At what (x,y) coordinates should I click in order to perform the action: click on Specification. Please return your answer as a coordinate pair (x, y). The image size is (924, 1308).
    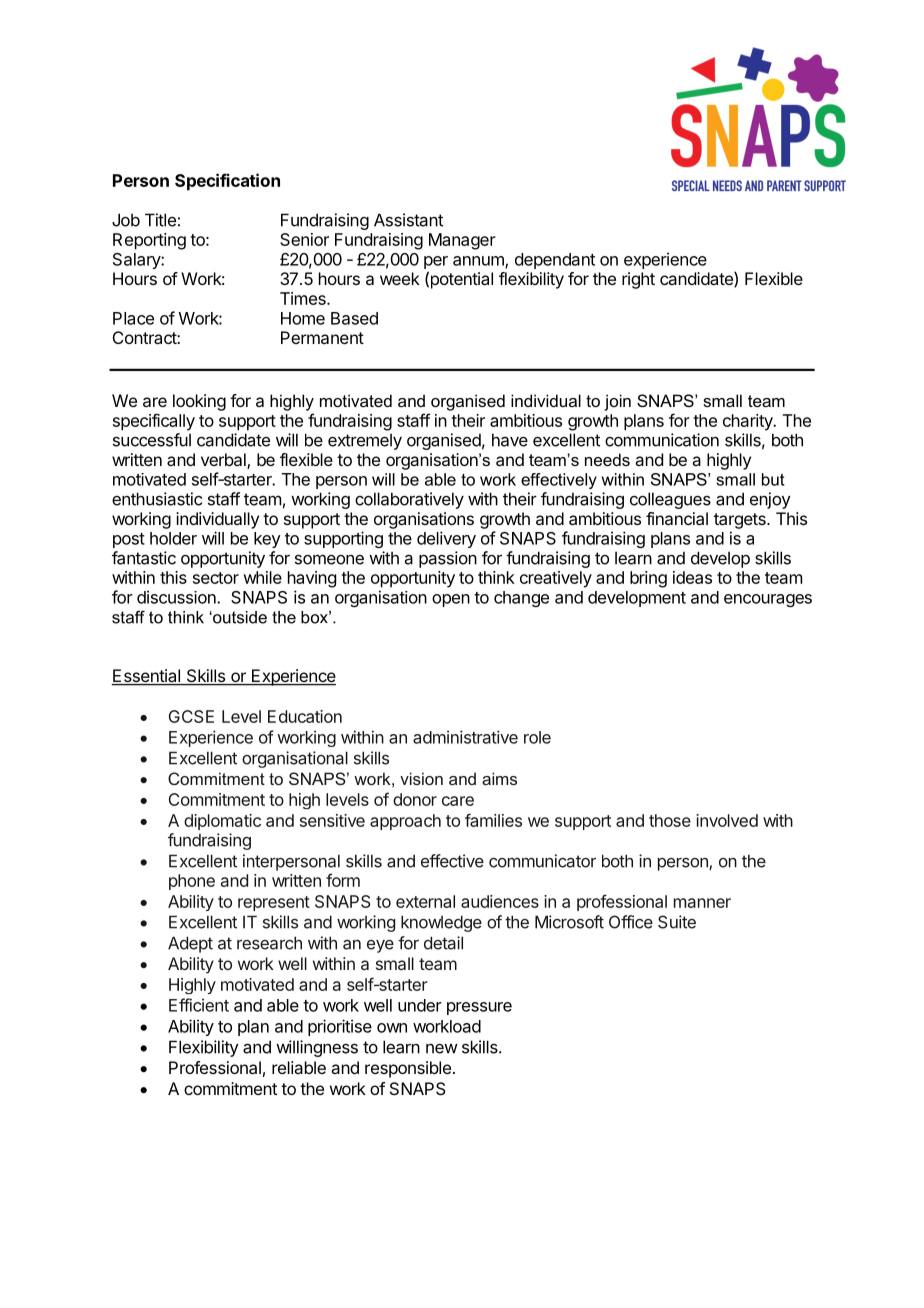
    Looking at the image, I should click on (227, 182).
